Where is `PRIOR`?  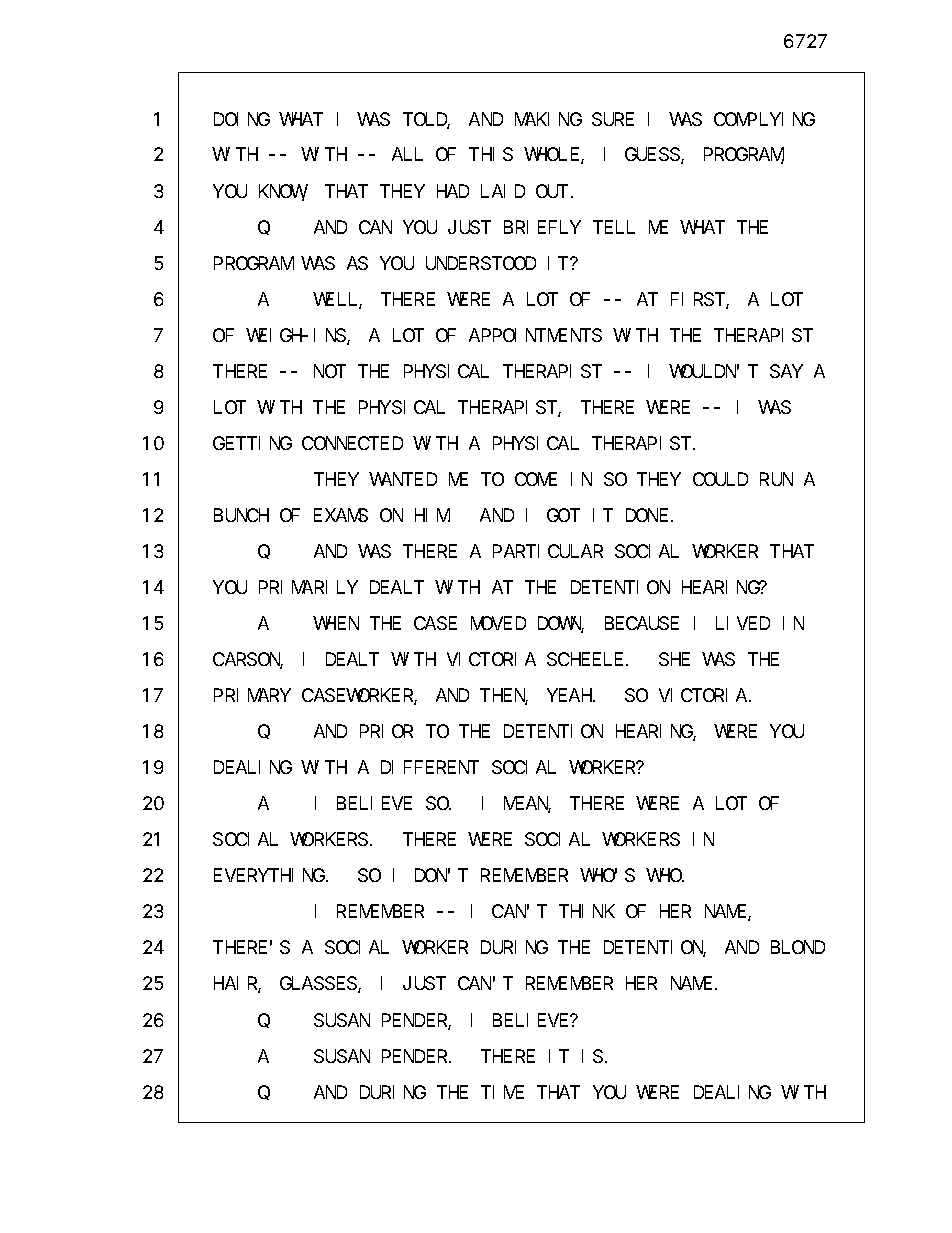 PRIOR is located at coordinates (386, 731).
